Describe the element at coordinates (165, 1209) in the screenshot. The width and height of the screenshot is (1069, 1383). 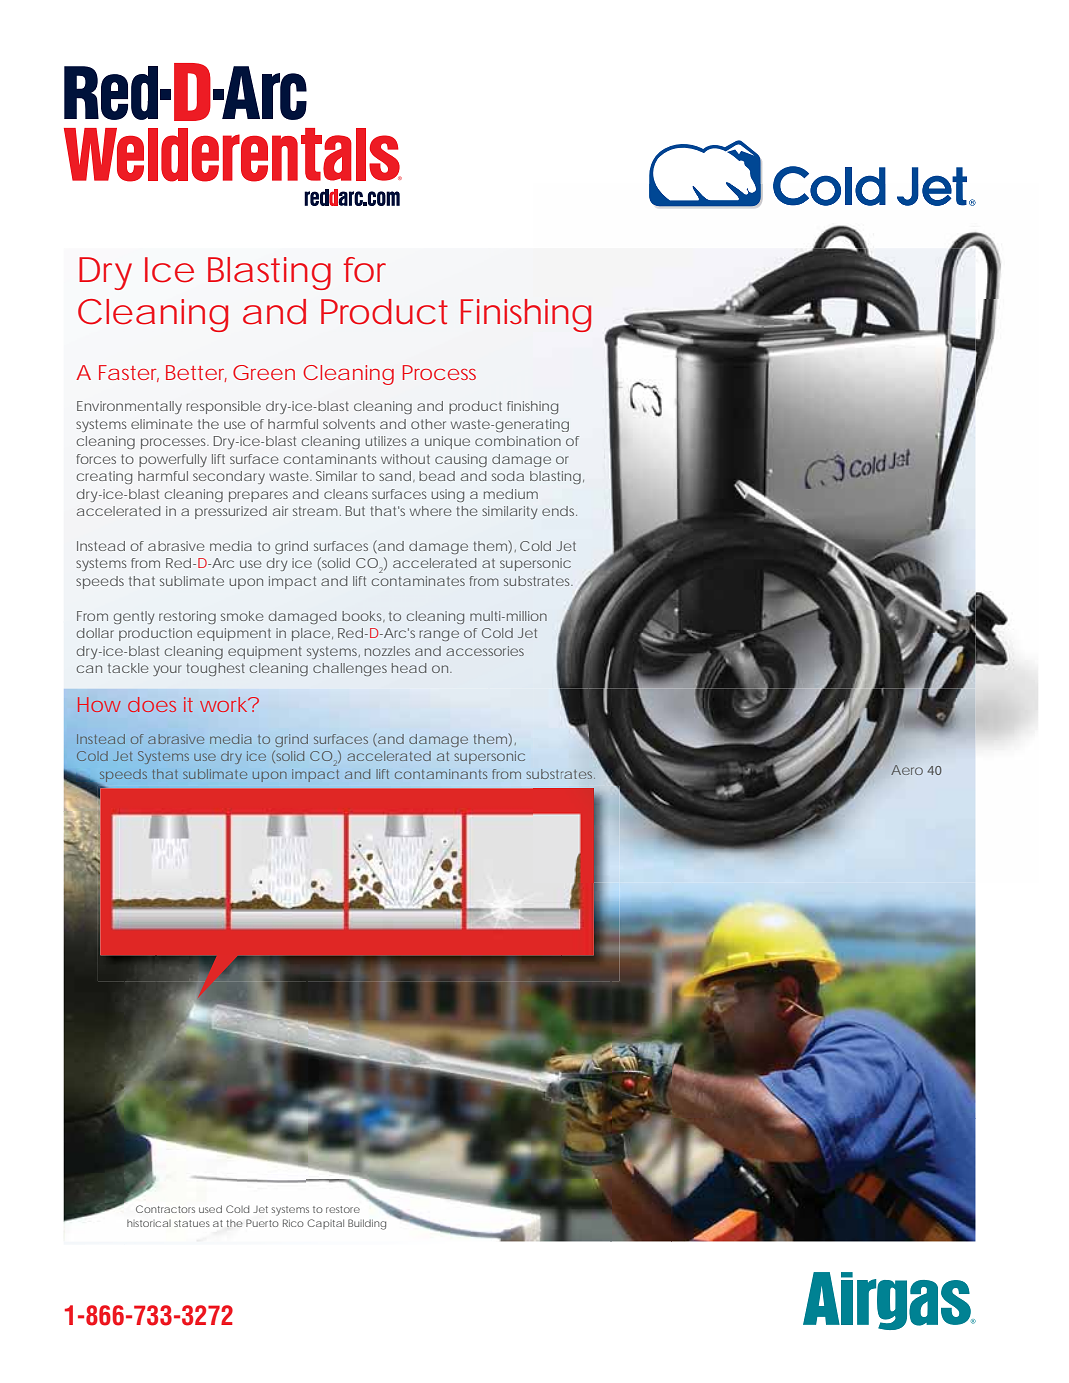
I see `Contractors` at that location.
